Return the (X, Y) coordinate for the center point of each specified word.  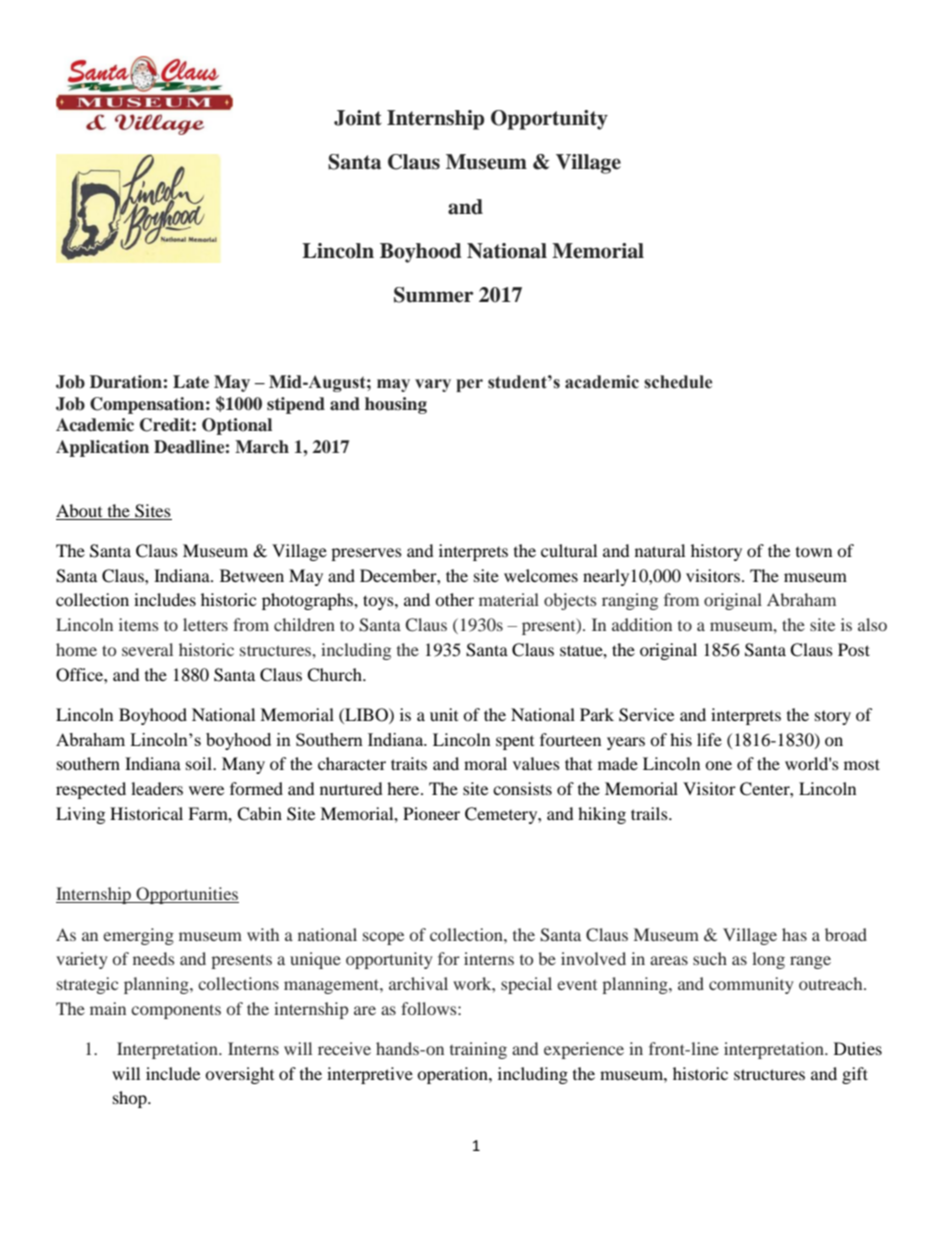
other (454, 599)
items (139, 624)
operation (453, 1075)
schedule (678, 382)
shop (131, 1099)
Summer (434, 295)
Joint (358, 118)
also (872, 624)
